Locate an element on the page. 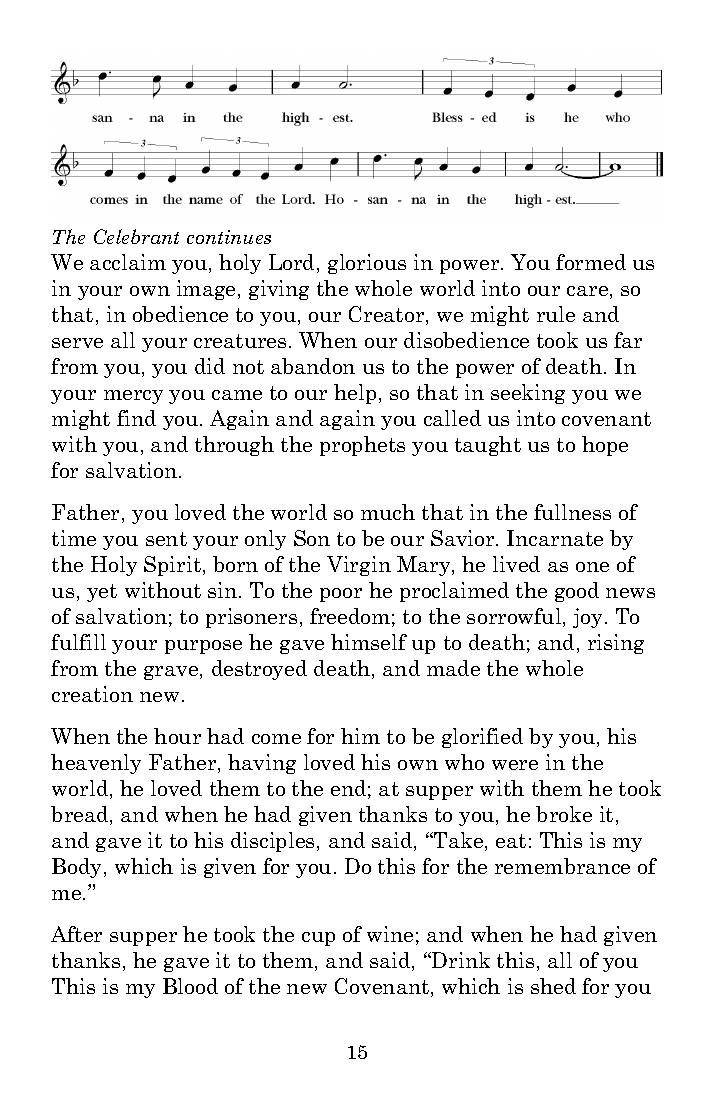 Image resolution: width=714 pixels, height=1103 pixels. shed is located at coordinates (553, 986).
